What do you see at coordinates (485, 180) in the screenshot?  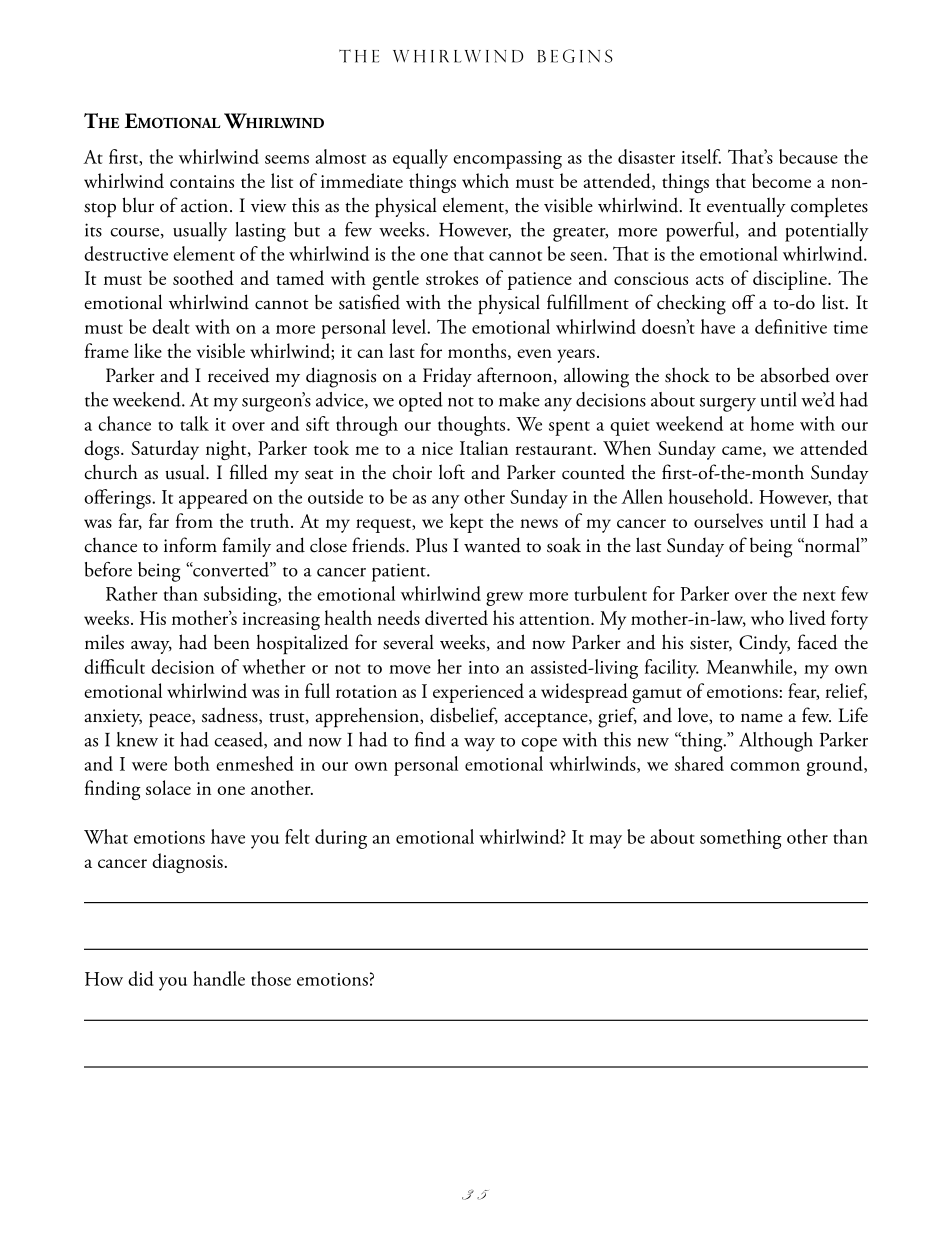 I see `which` at bounding box center [485, 180].
